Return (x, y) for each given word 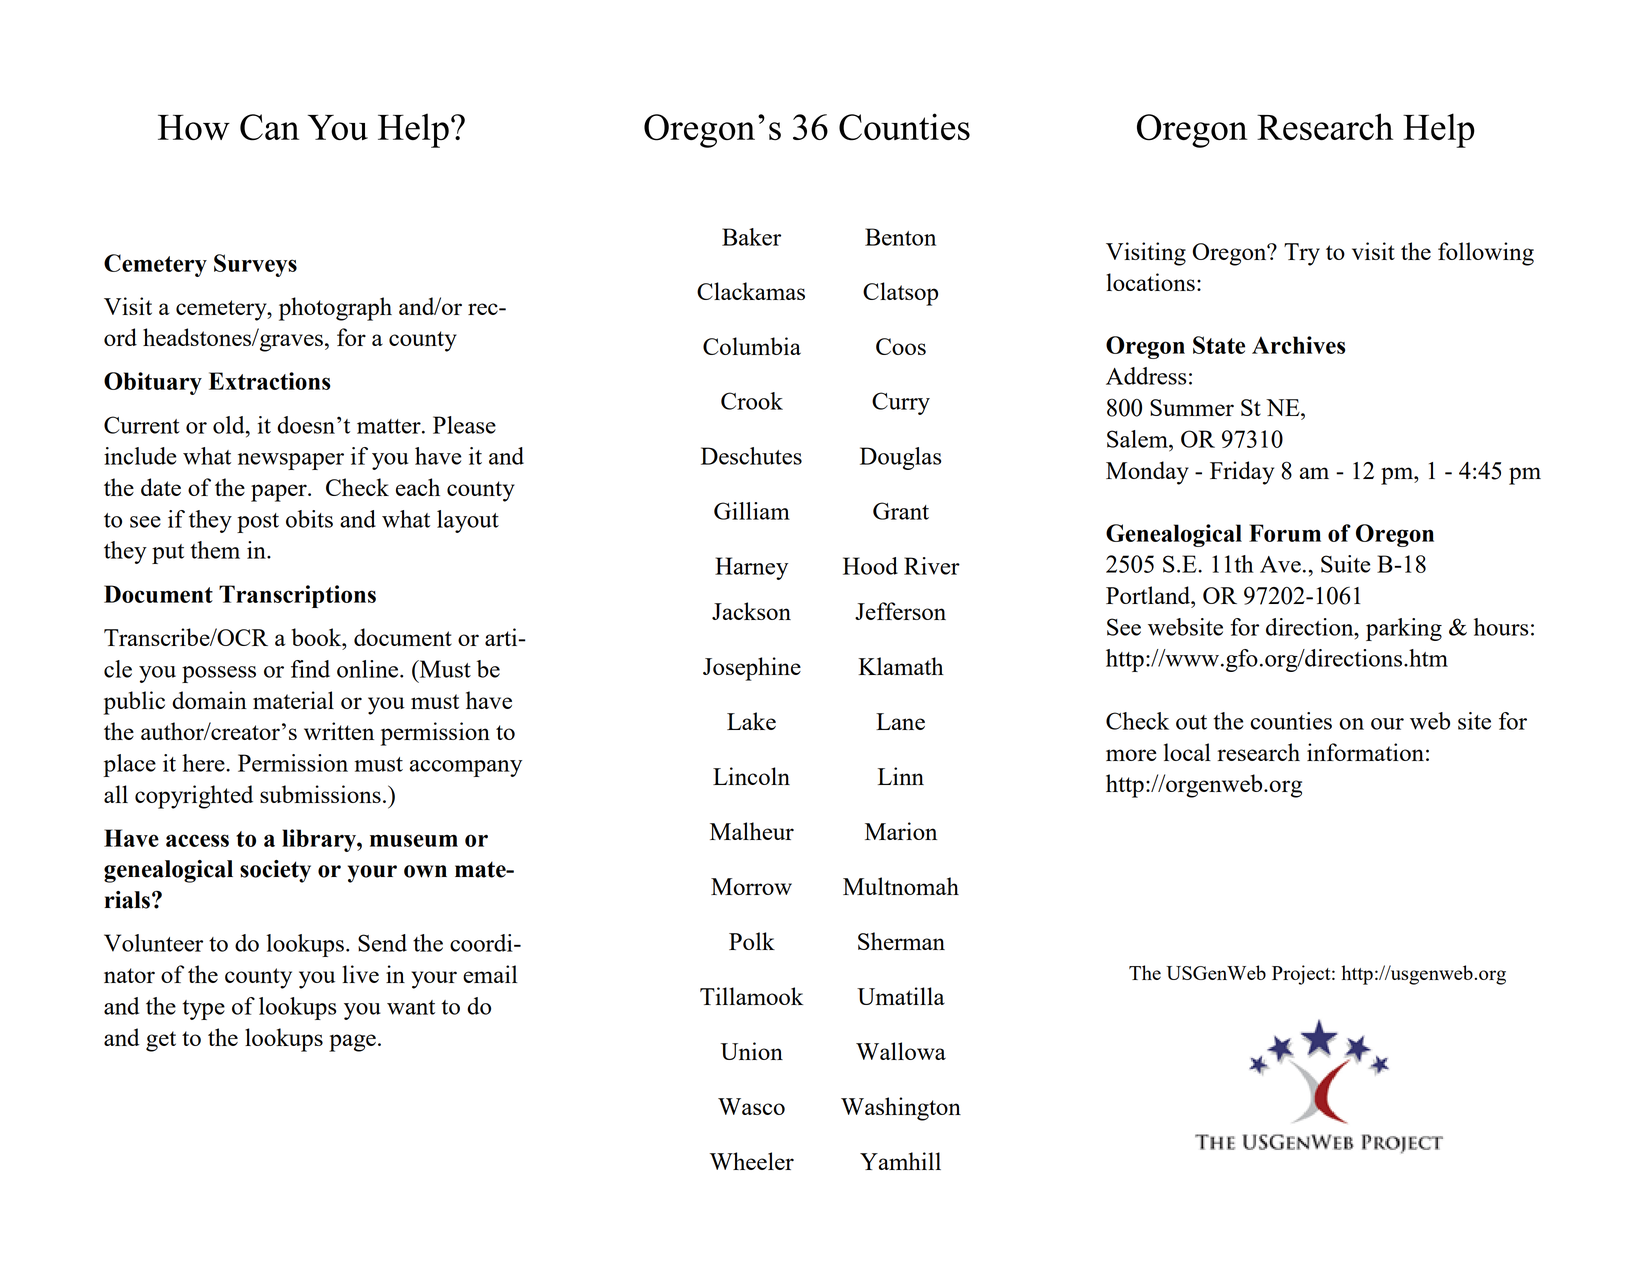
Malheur (752, 831)
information (1365, 752)
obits (309, 519)
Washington (901, 1109)
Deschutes (751, 456)
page (352, 1043)
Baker (751, 237)
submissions (320, 794)
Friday (1242, 473)
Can (269, 127)
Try (1302, 254)
